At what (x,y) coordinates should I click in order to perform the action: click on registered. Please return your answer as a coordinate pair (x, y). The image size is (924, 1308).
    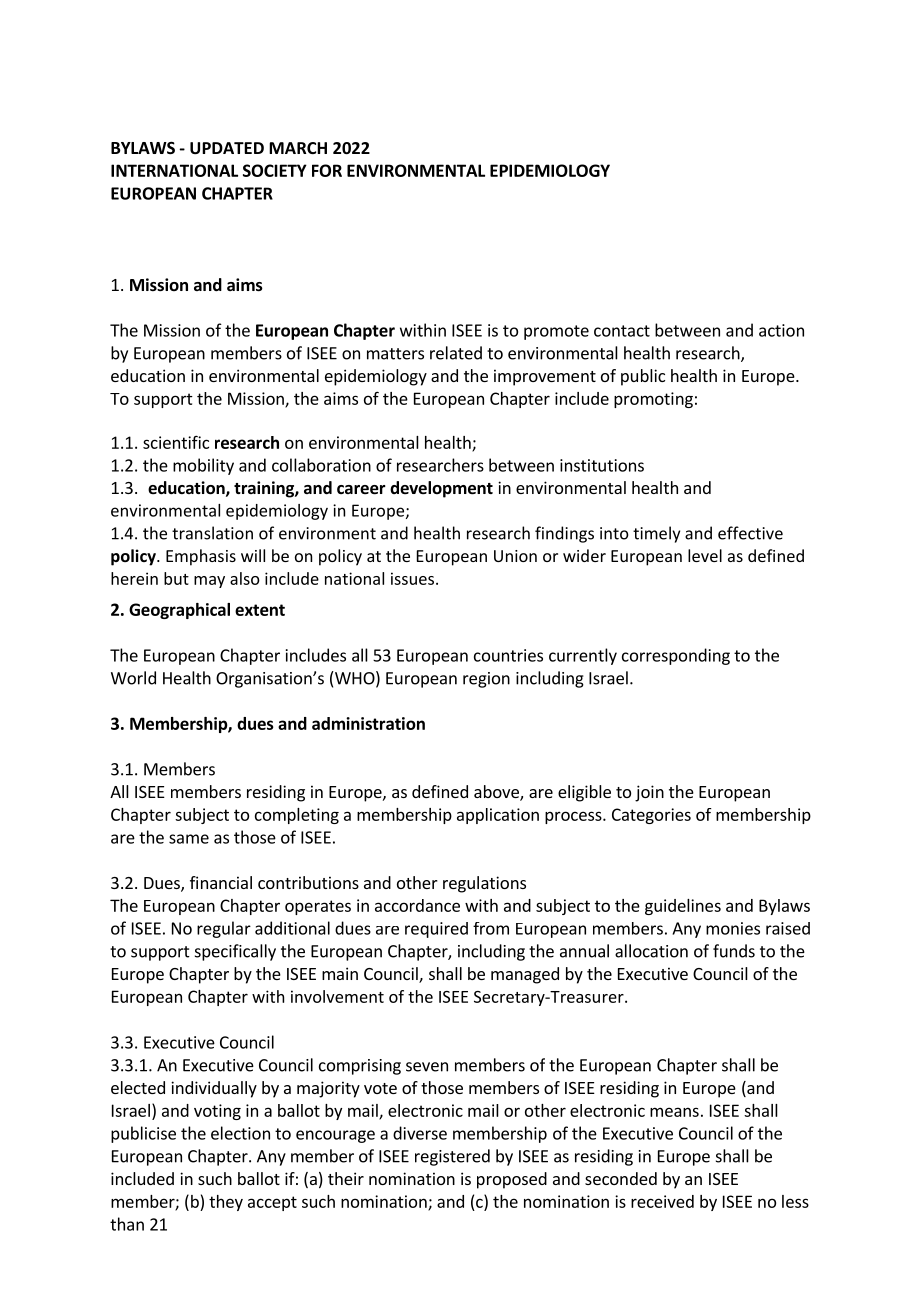
    Looking at the image, I should click on (452, 1157).
